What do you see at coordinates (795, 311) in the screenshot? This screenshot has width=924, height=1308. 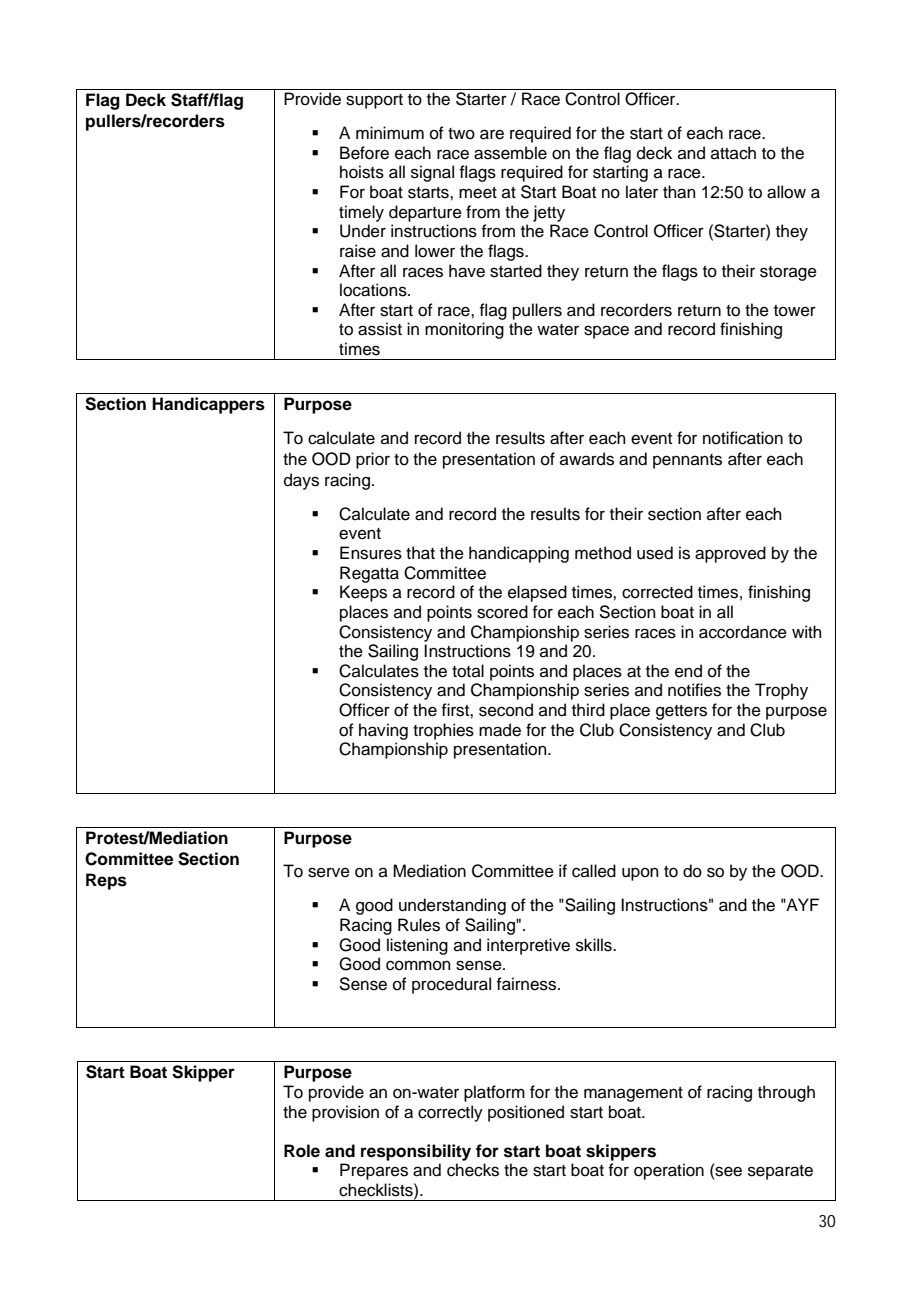 I see `tower` at bounding box center [795, 311].
